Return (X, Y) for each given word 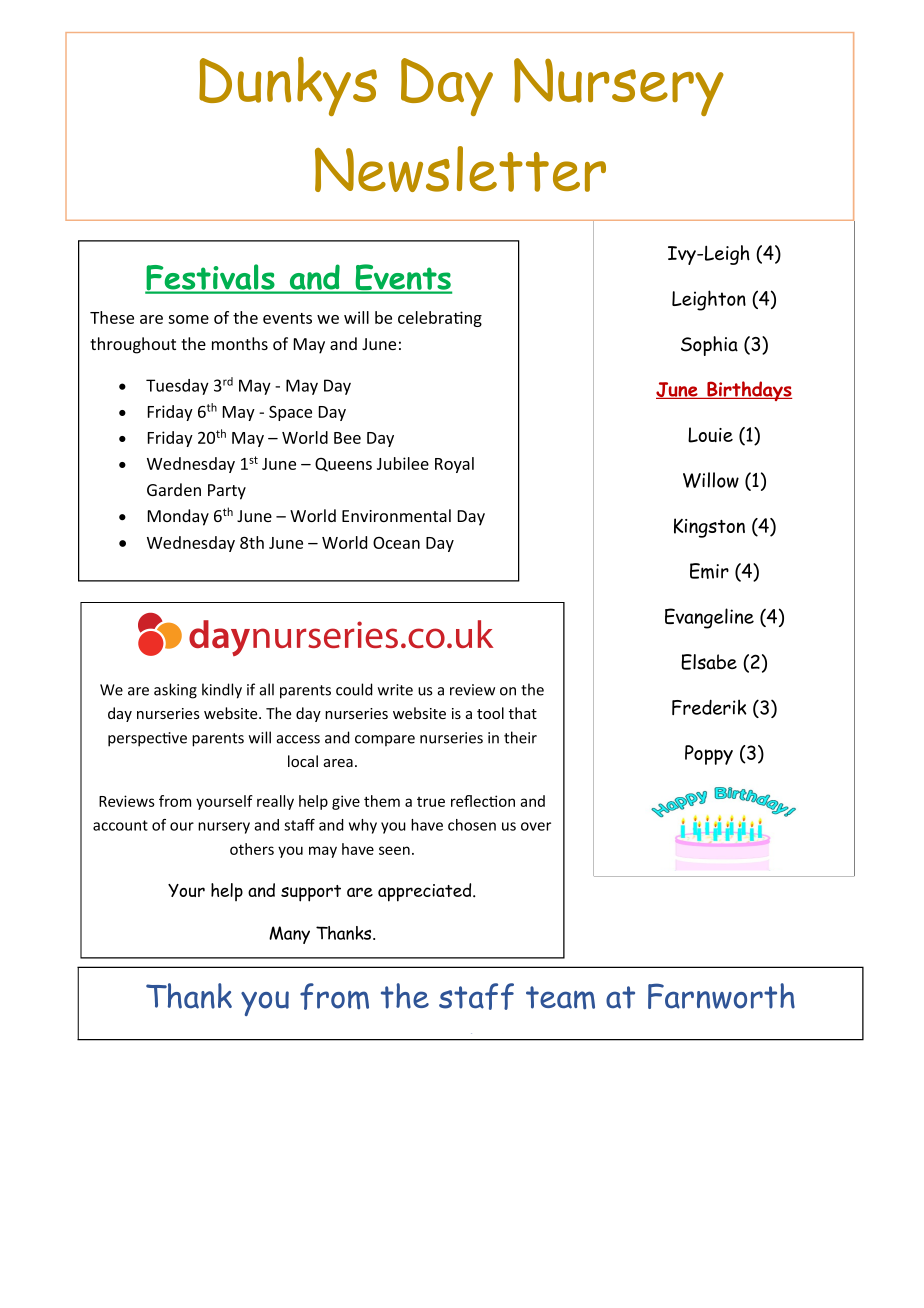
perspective (147, 739)
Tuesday (177, 387)
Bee (347, 438)
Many (289, 935)
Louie (710, 435)
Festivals (211, 278)
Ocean (396, 543)
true (431, 802)
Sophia (709, 346)
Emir (709, 571)
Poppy (709, 755)
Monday (178, 517)
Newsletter (460, 169)
